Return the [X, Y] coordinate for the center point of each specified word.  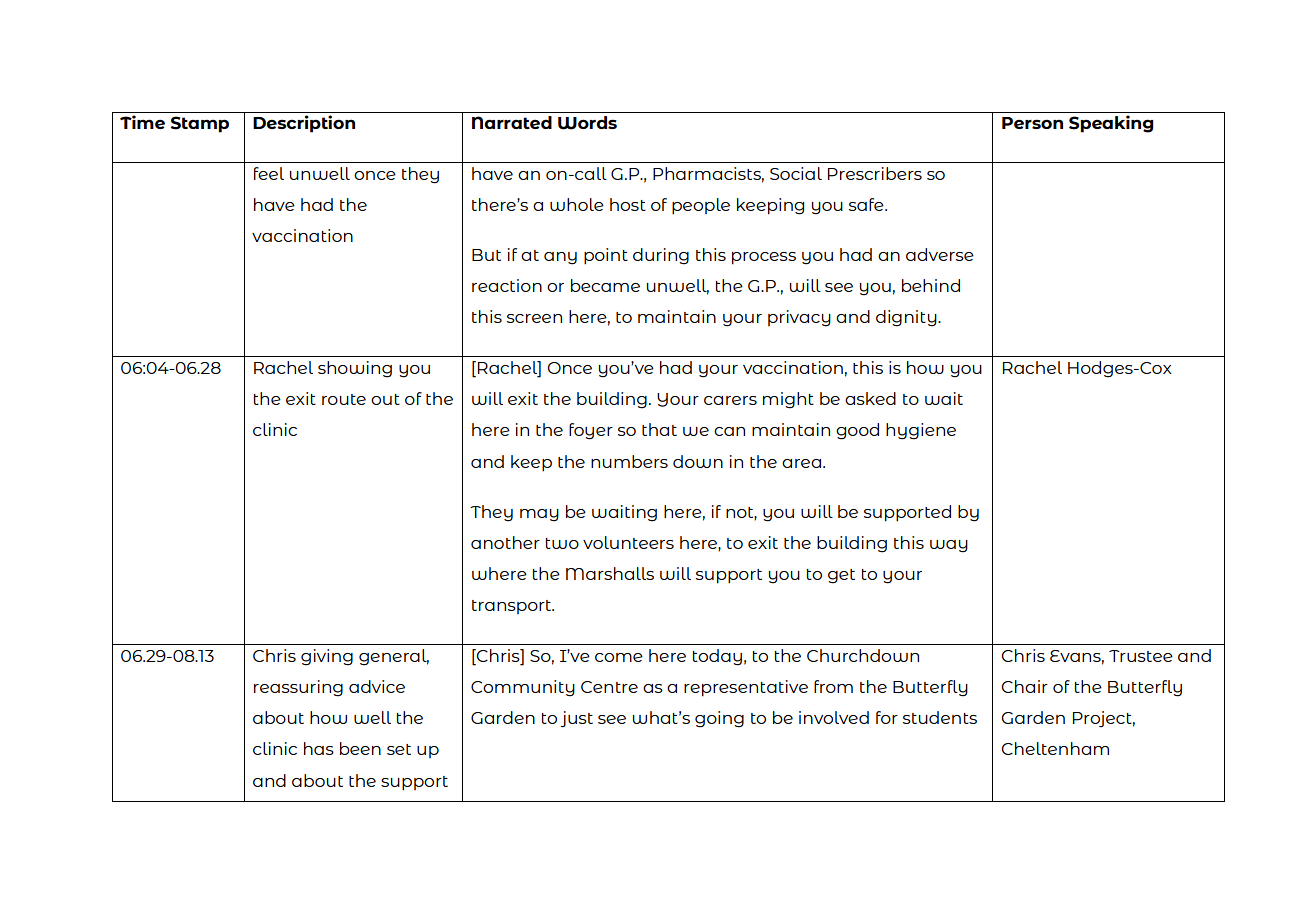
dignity [907, 318]
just [577, 719]
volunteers [628, 542]
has [319, 748]
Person [1032, 123]
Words [587, 123]
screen [534, 318]
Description [304, 124]
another [505, 542]
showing [355, 369]
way [949, 546]
